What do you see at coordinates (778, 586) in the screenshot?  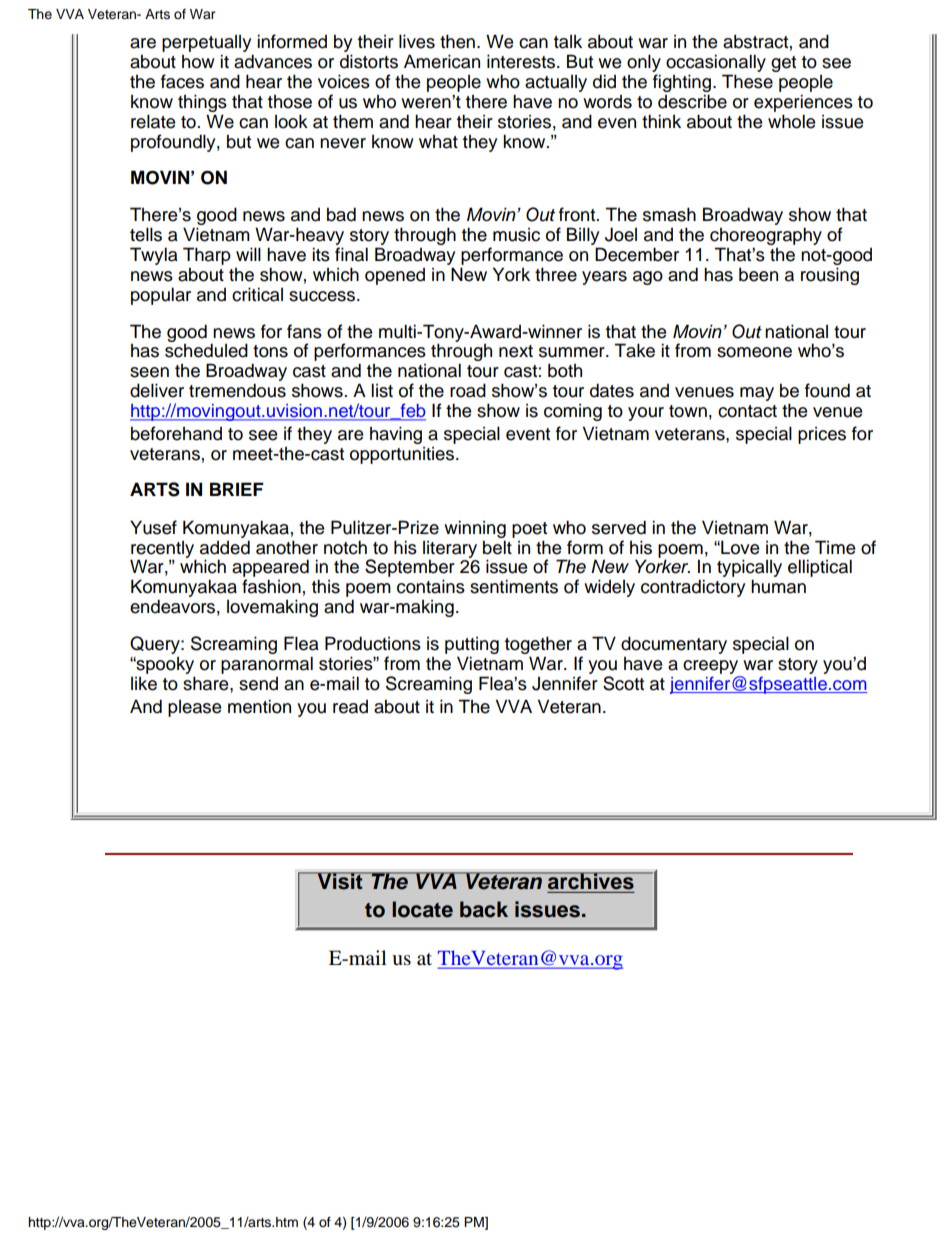 I see `human` at bounding box center [778, 586].
